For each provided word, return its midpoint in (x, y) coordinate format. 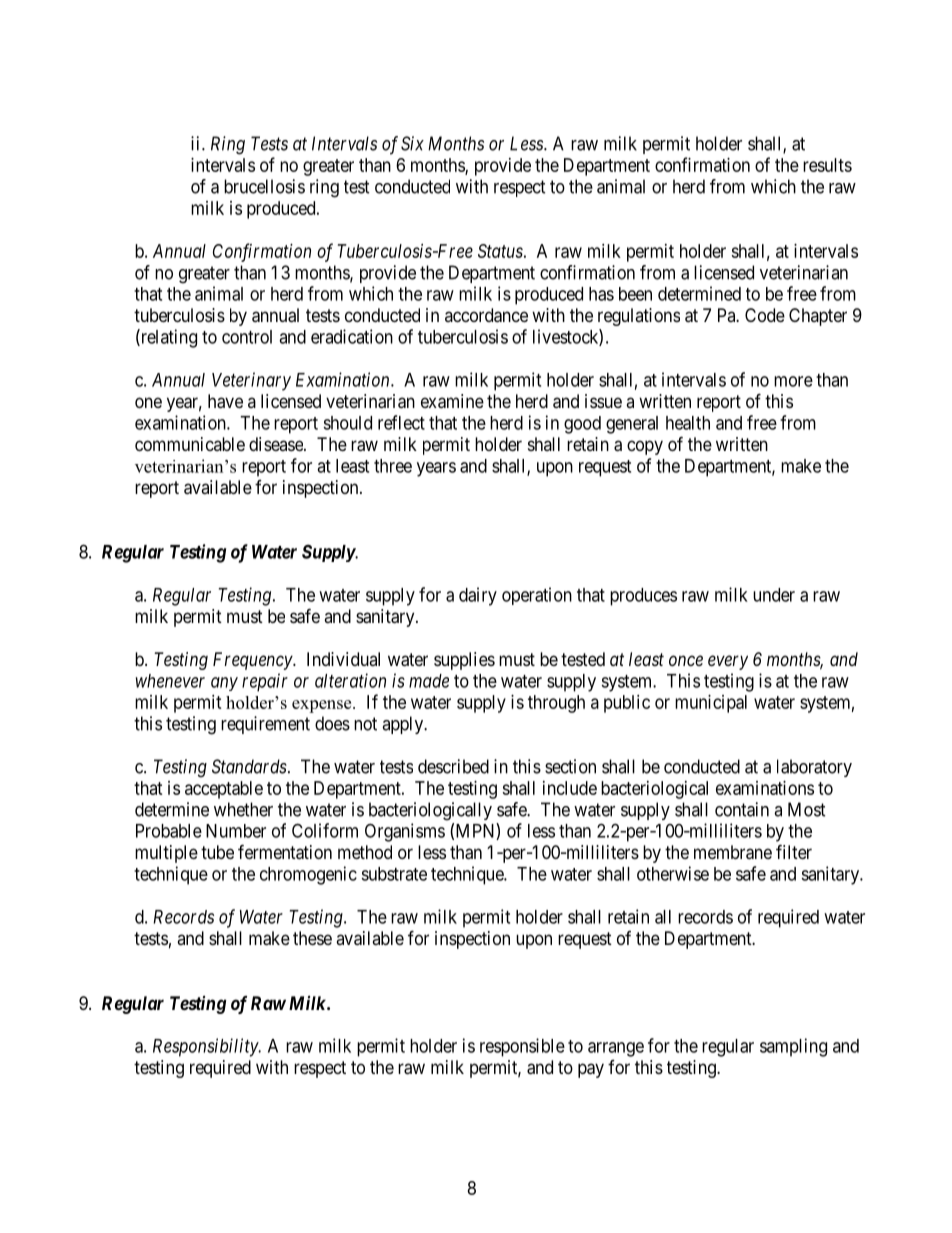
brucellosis (264, 186)
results (827, 165)
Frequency (253, 661)
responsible (522, 1047)
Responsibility (206, 1047)
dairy (478, 596)
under (774, 595)
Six (412, 143)
